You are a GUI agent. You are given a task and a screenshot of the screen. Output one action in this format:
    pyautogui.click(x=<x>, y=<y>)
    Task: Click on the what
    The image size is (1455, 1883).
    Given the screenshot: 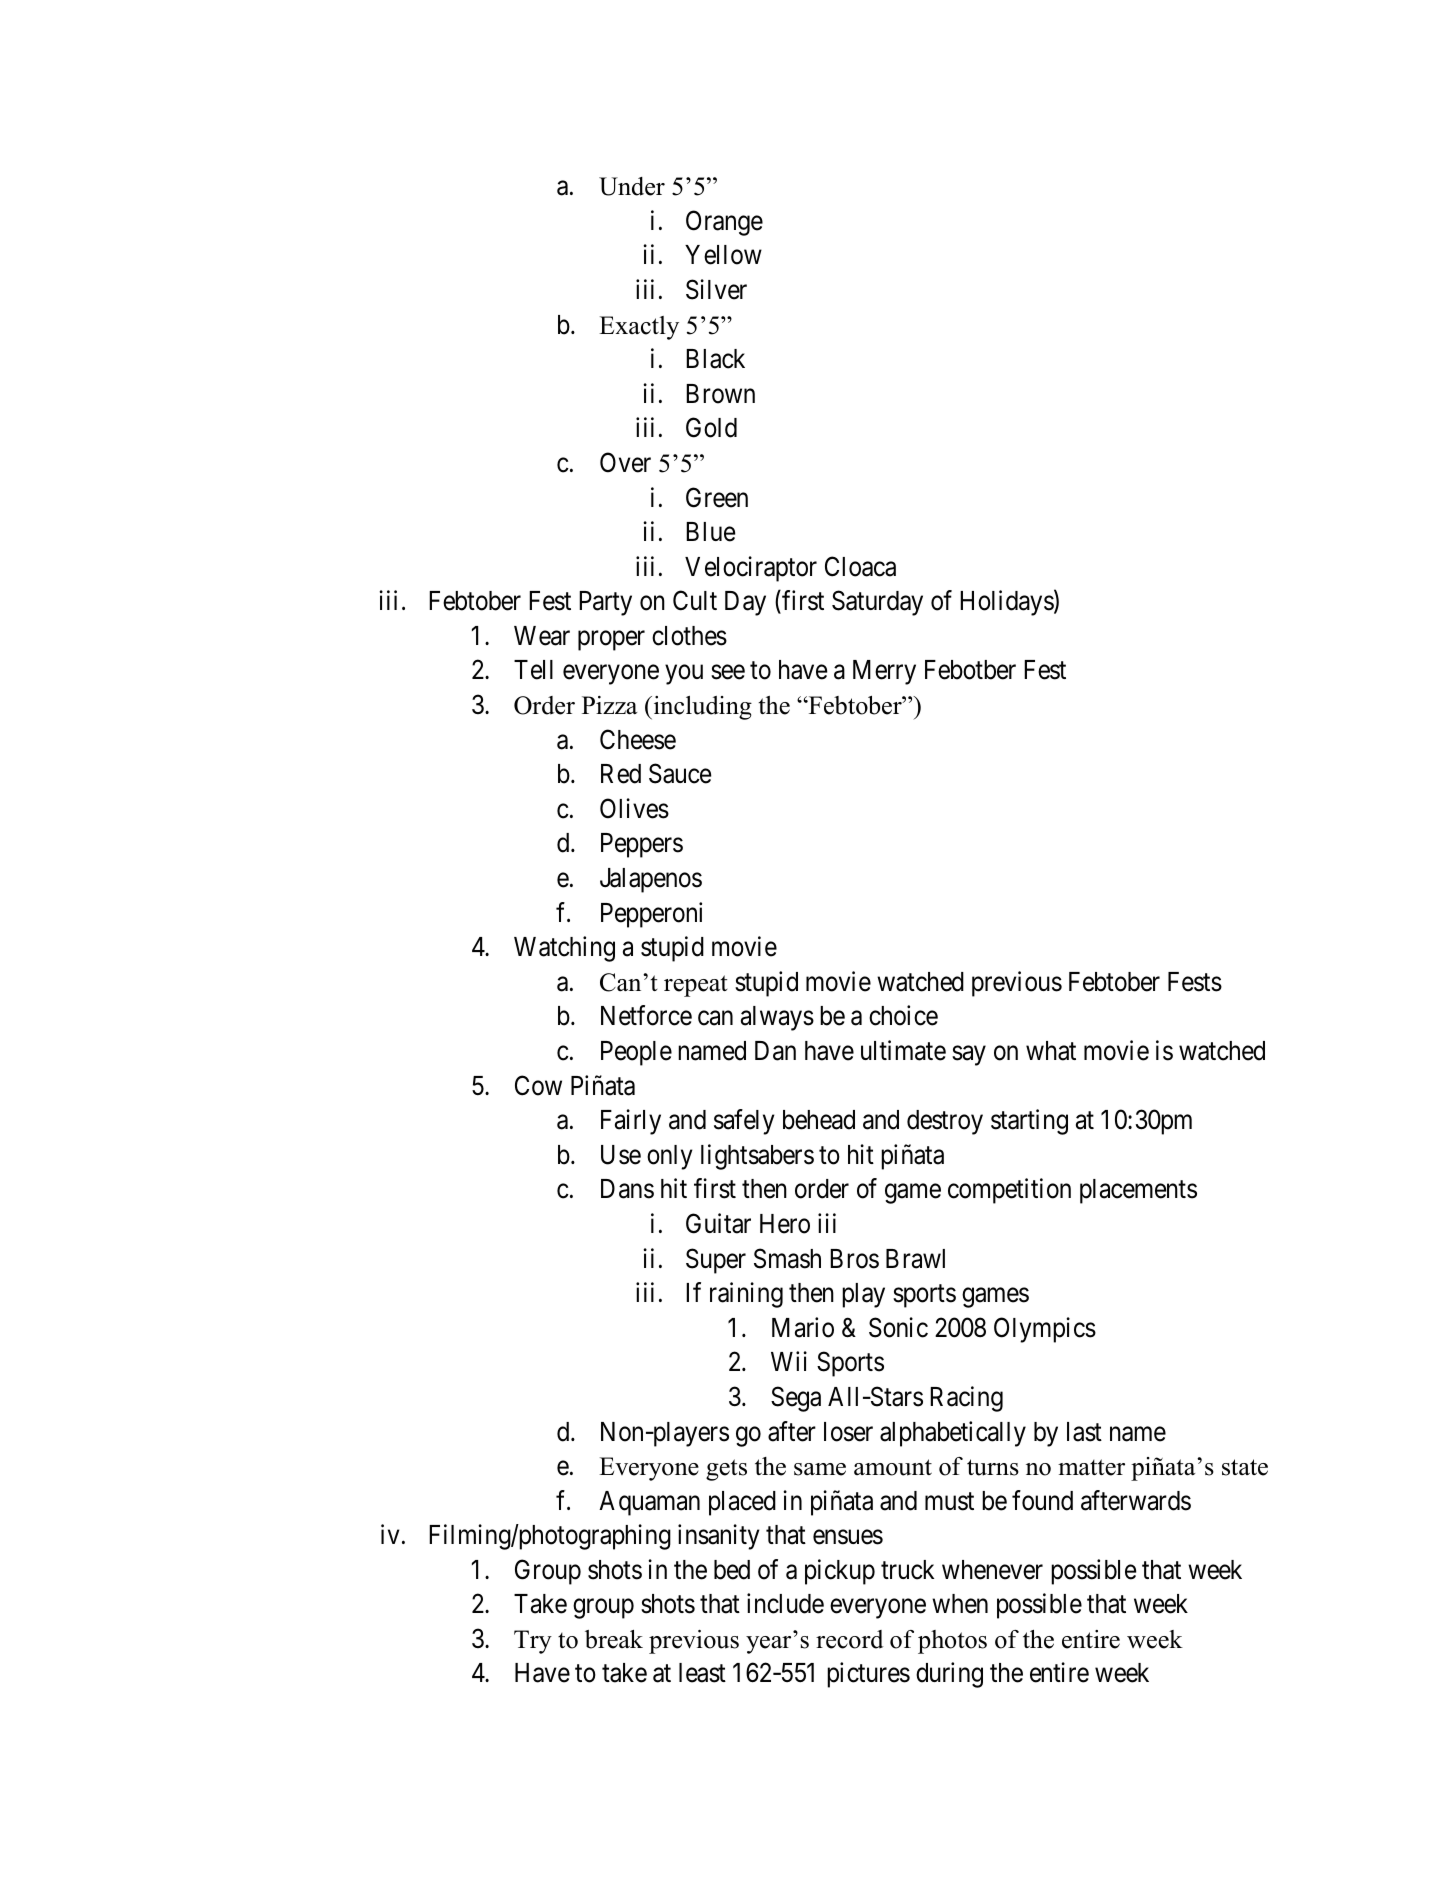 What is the action you would take?
    pyautogui.click(x=1051, y=1051)
